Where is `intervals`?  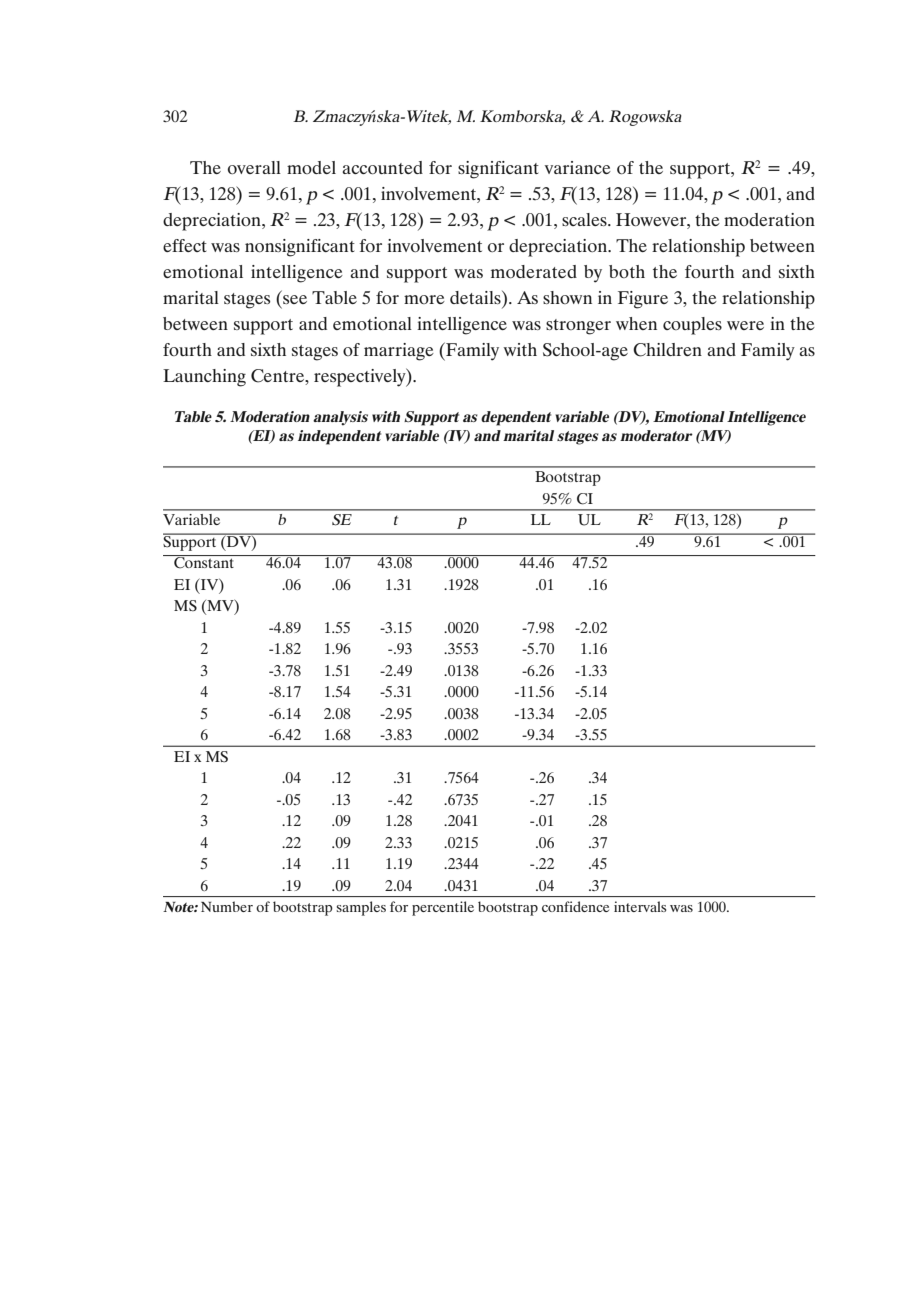 intervals is located at coordinates (640, 906).
